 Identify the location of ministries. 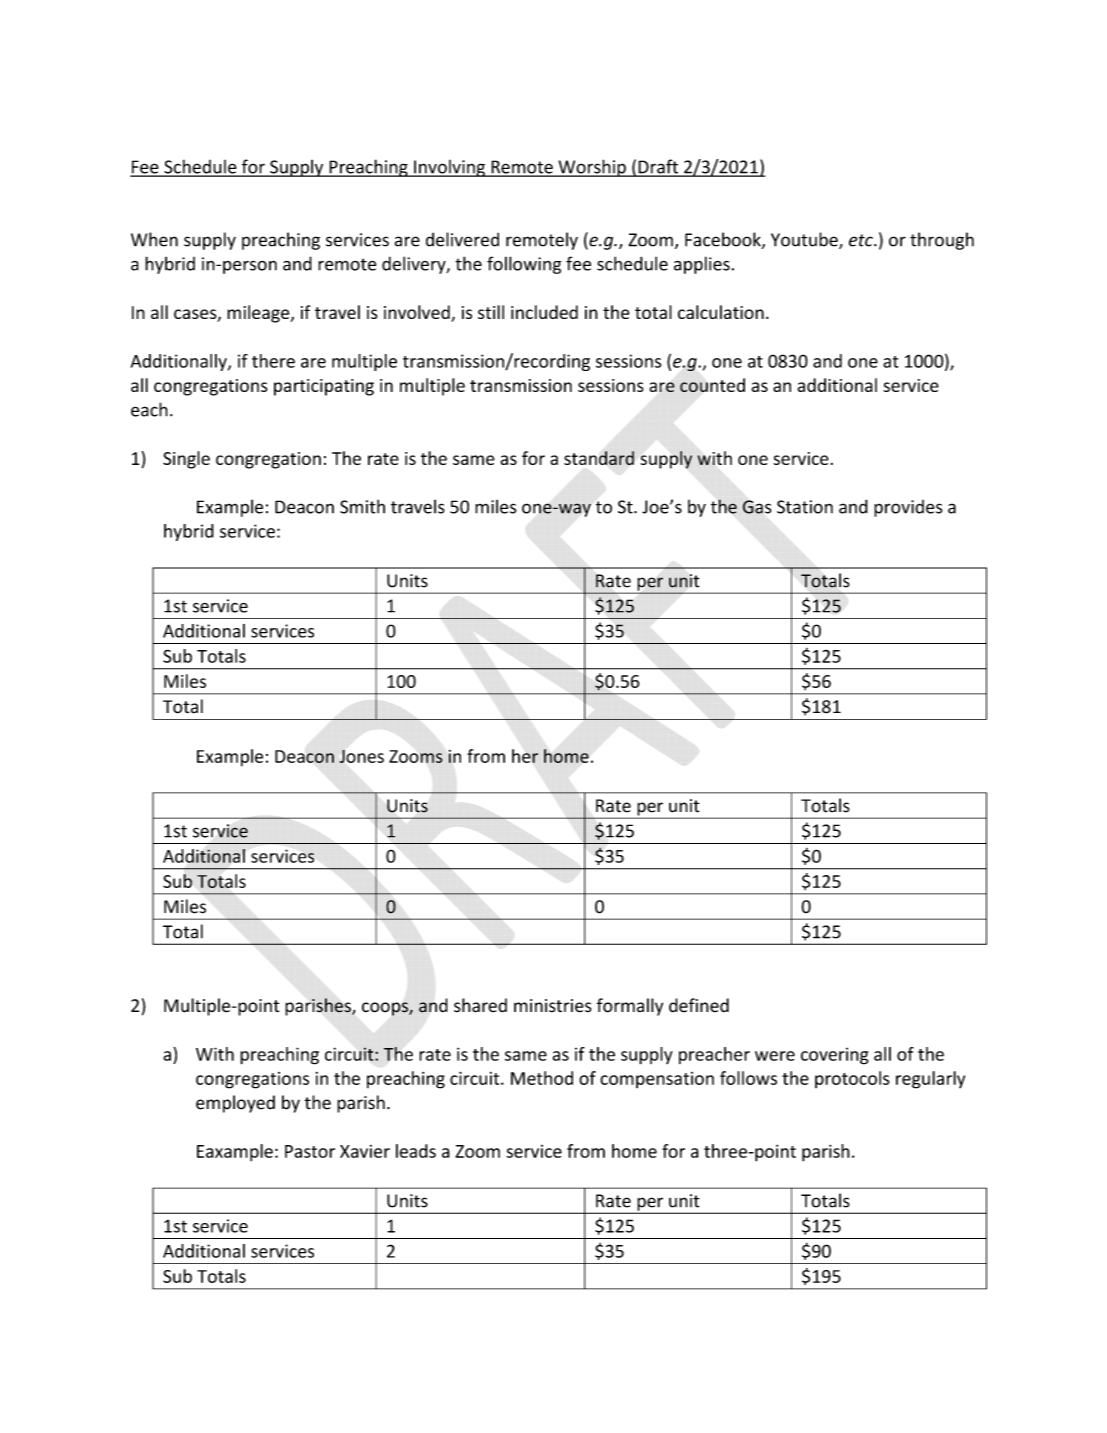
(553, 1006).
